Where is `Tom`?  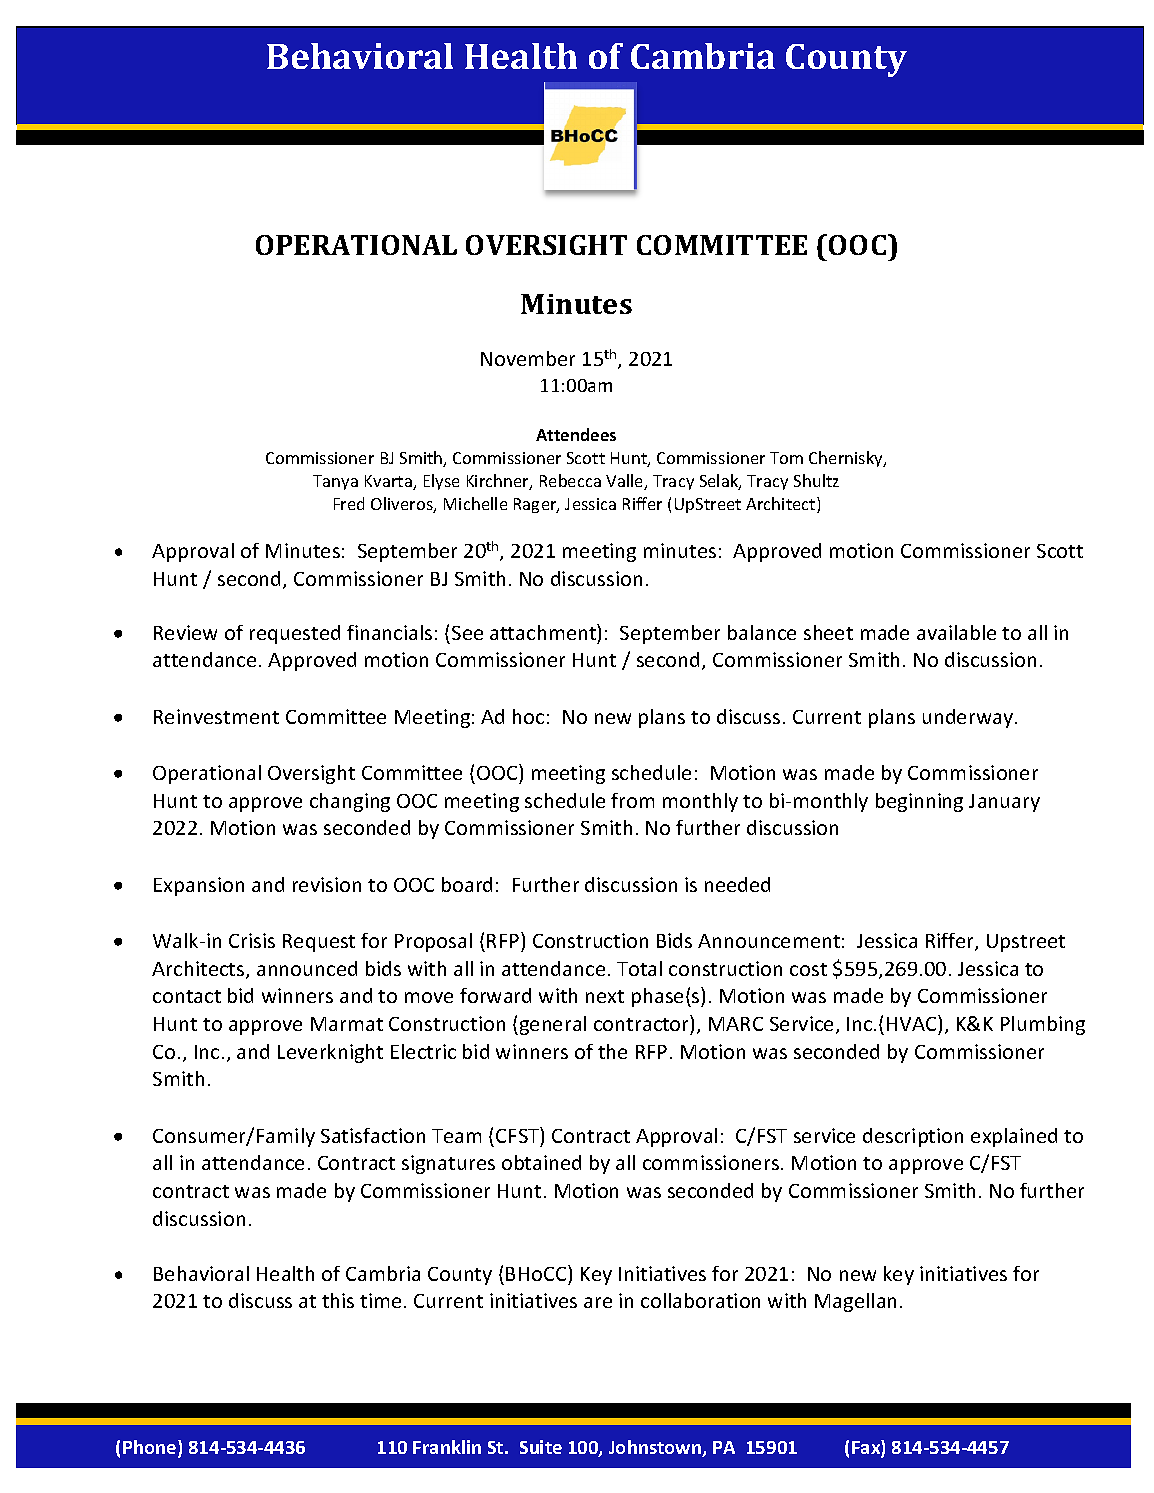
Tom is located at coordinates (786, 458).
